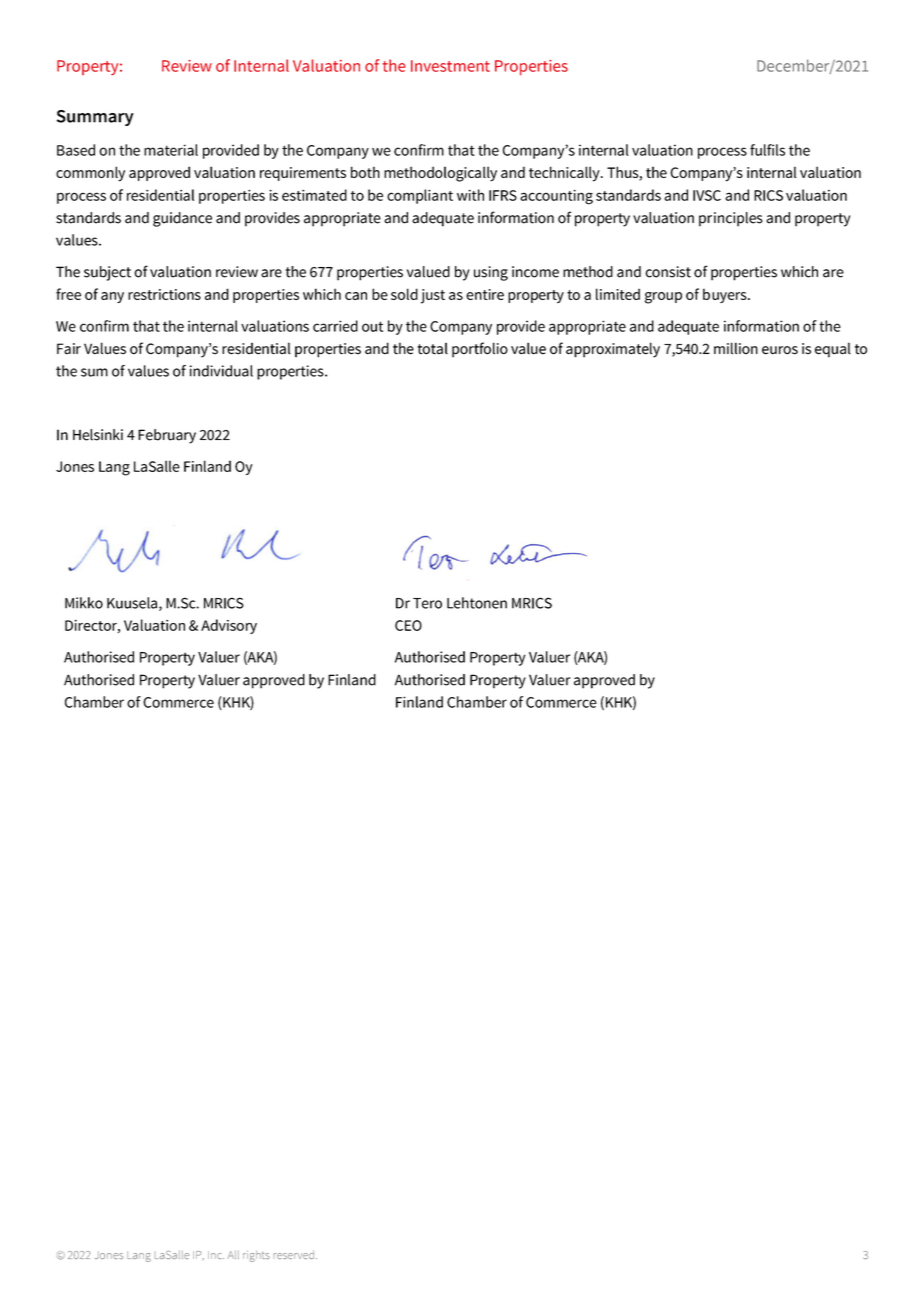  What do you see at coordinates (408, 625) in the screenshot?
I see `CEO` at bounding box center [408, 625].
